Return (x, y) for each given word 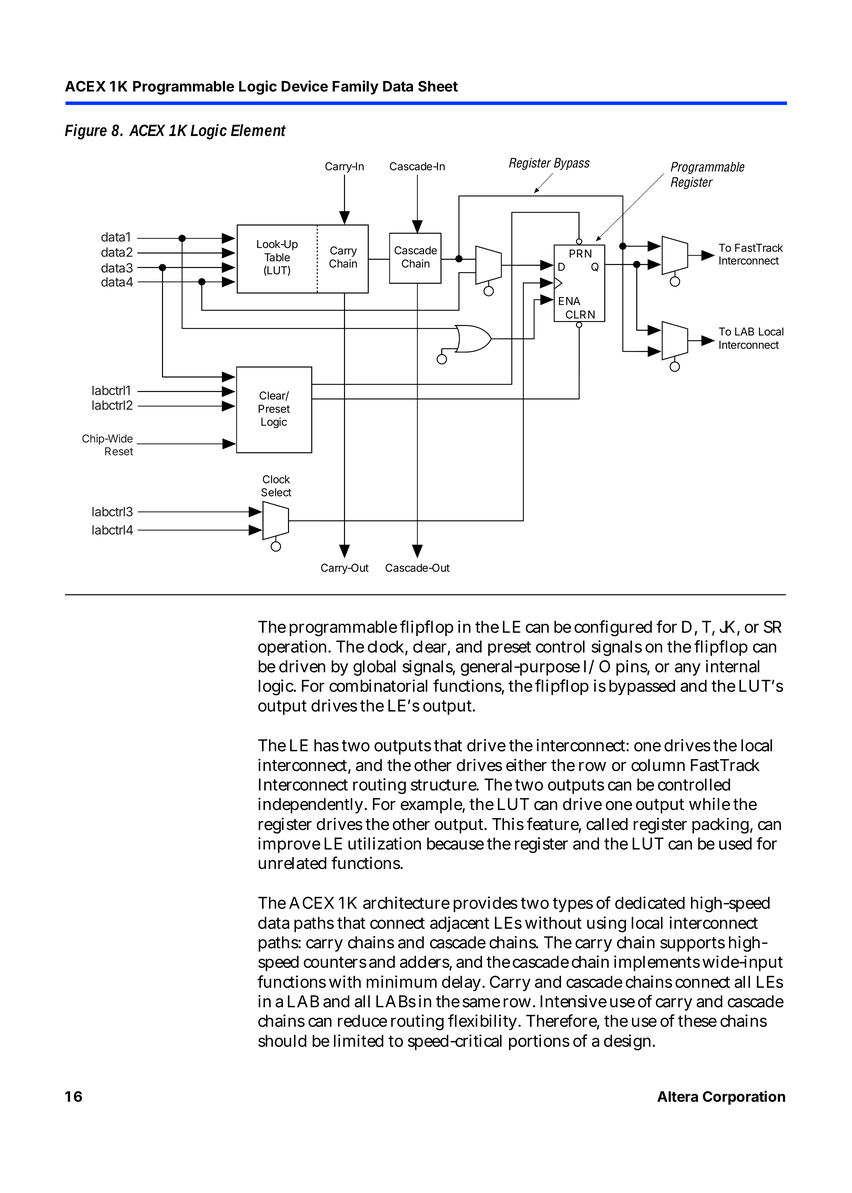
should (282, 1041)
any (688, 669)
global (374, 668)
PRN (580, 253)
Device (304, 86)
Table (277, 257)
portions (539, 1042)
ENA (569, 301)
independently (312, 805)
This (508, 824)
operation (294, 648)
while (709, 804)
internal (733, 666)
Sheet (438, 86)
